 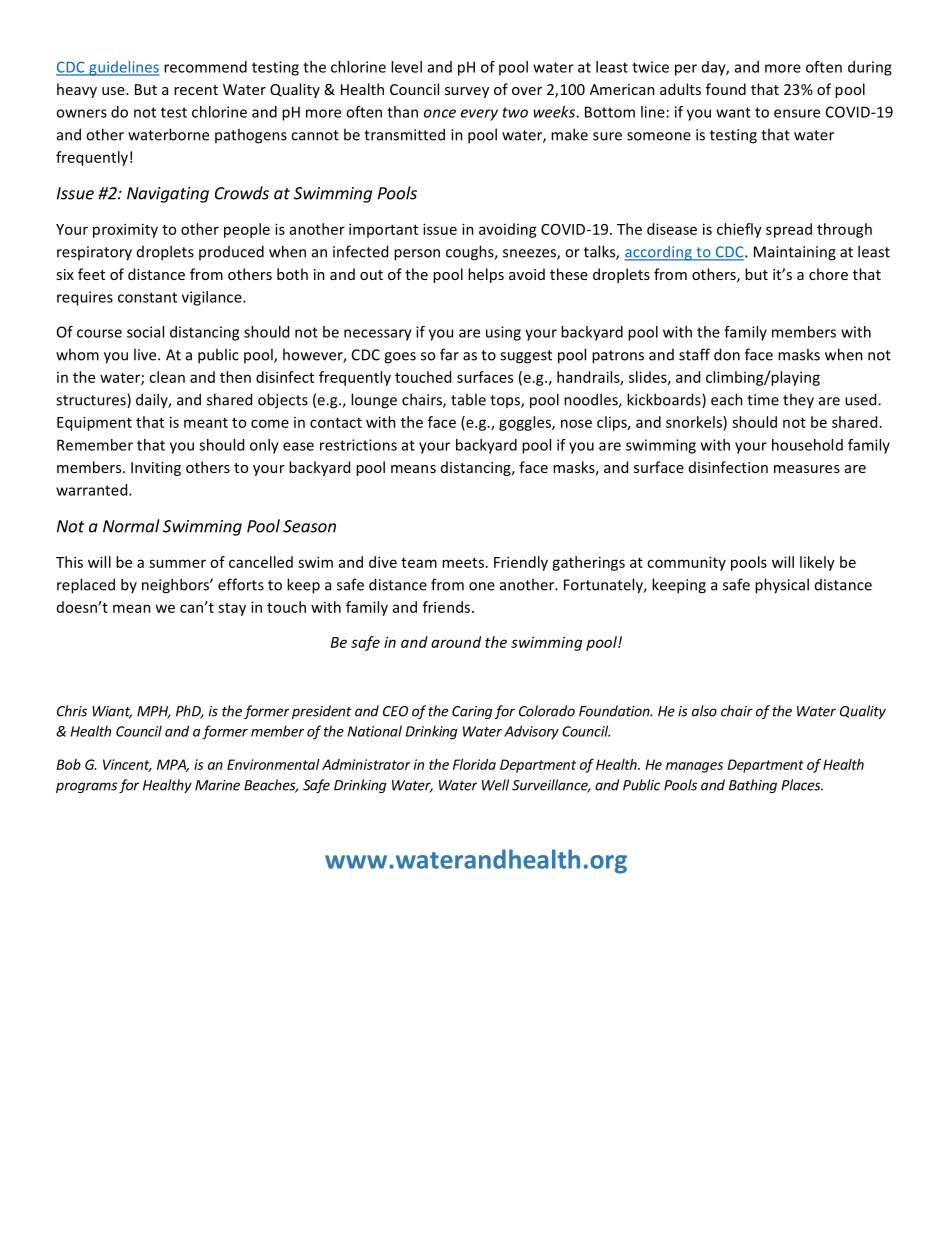 What do you see at coordinates (467, 92) in the screenshot?
I see `survey` at bounding box center [467, 92].
